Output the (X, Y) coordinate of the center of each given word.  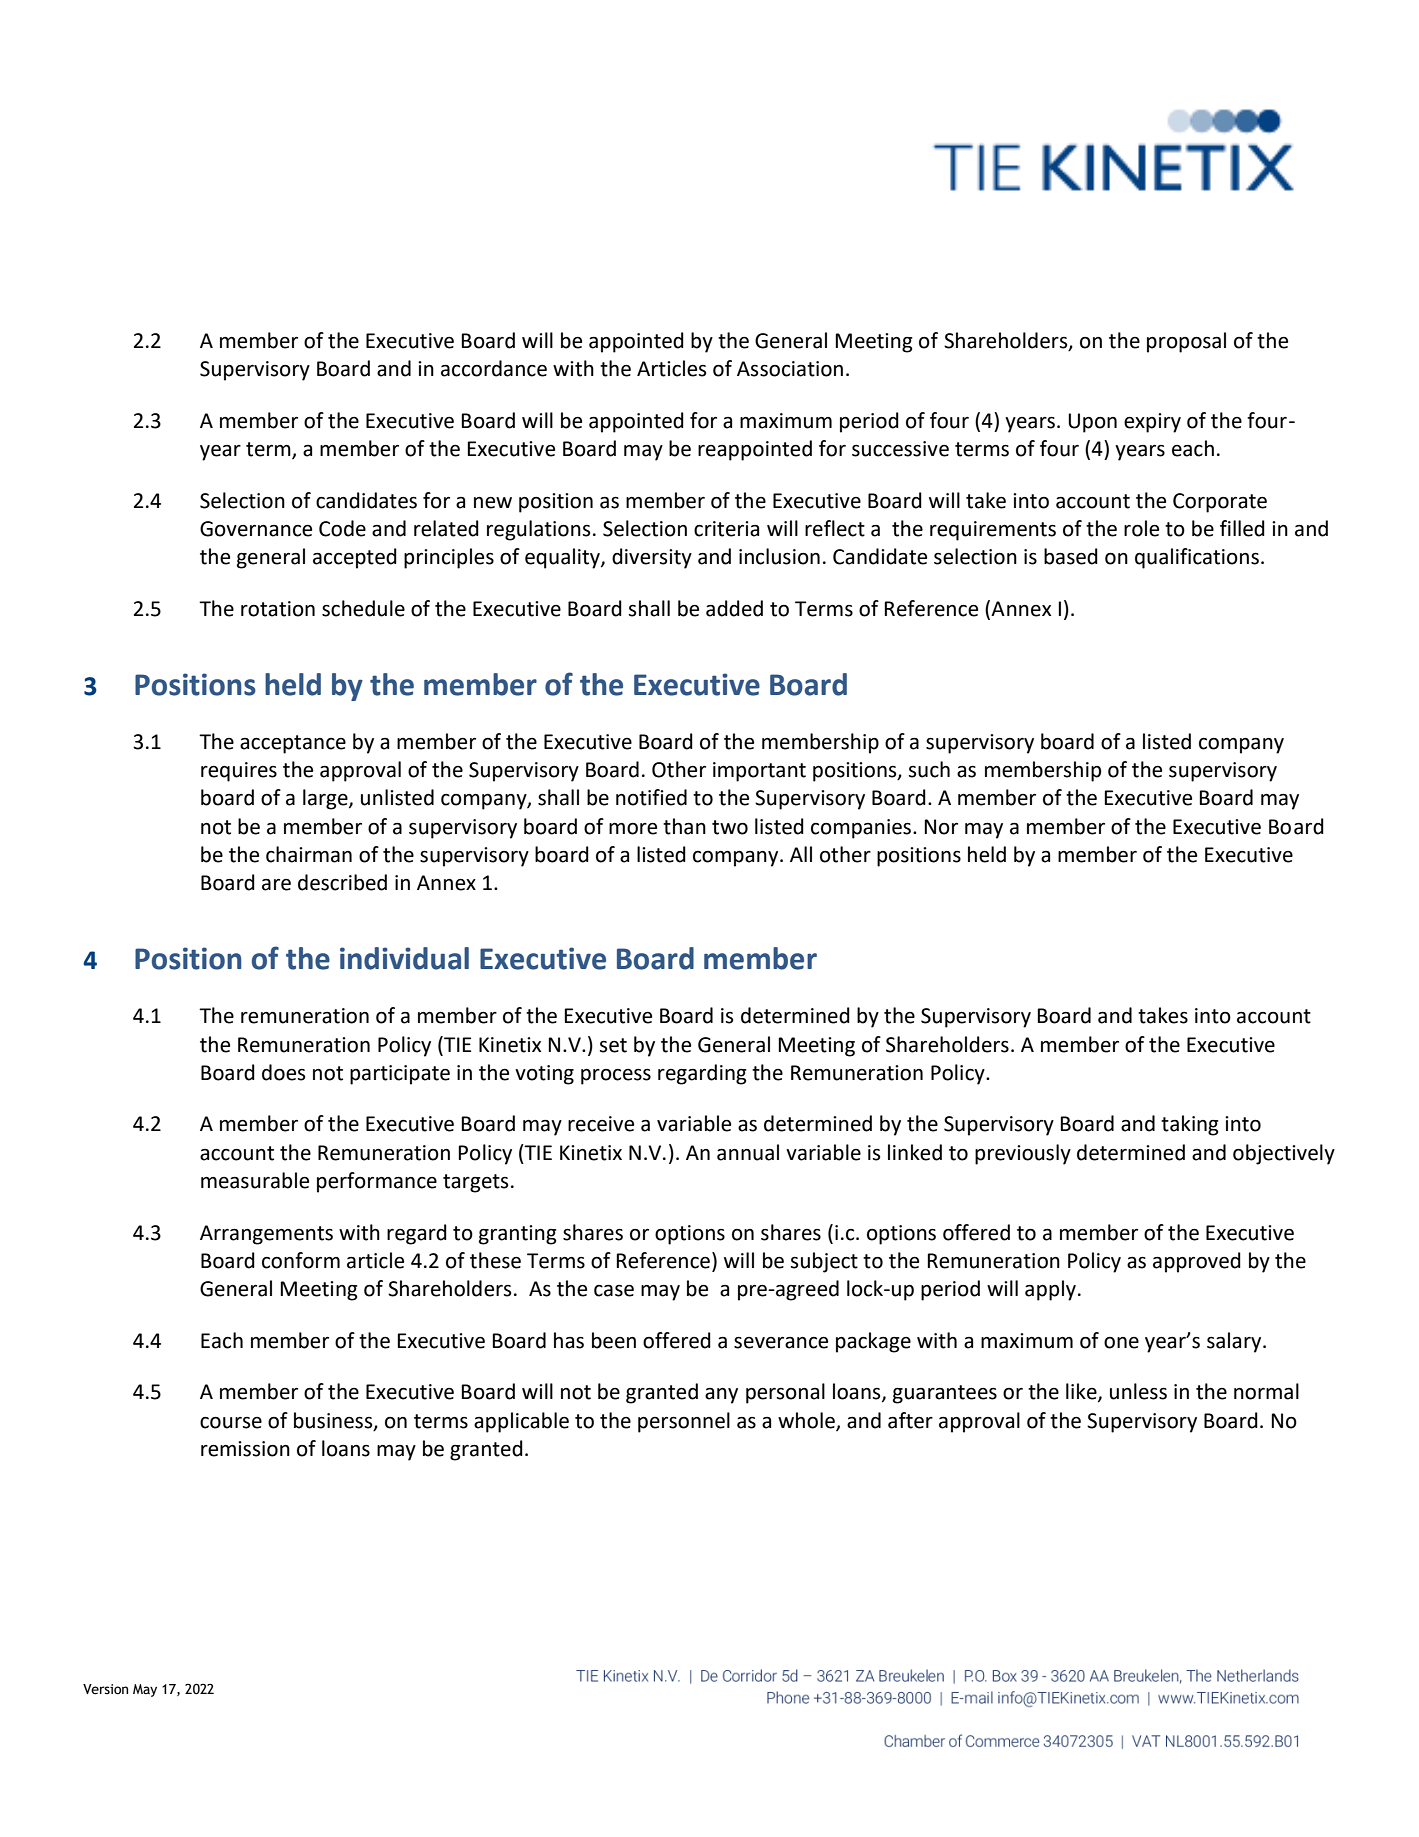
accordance (494, 368)
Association (790, 369)
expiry (1152, 423)
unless (1138, 1391)
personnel (684, 1422)
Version (105, 1689)
